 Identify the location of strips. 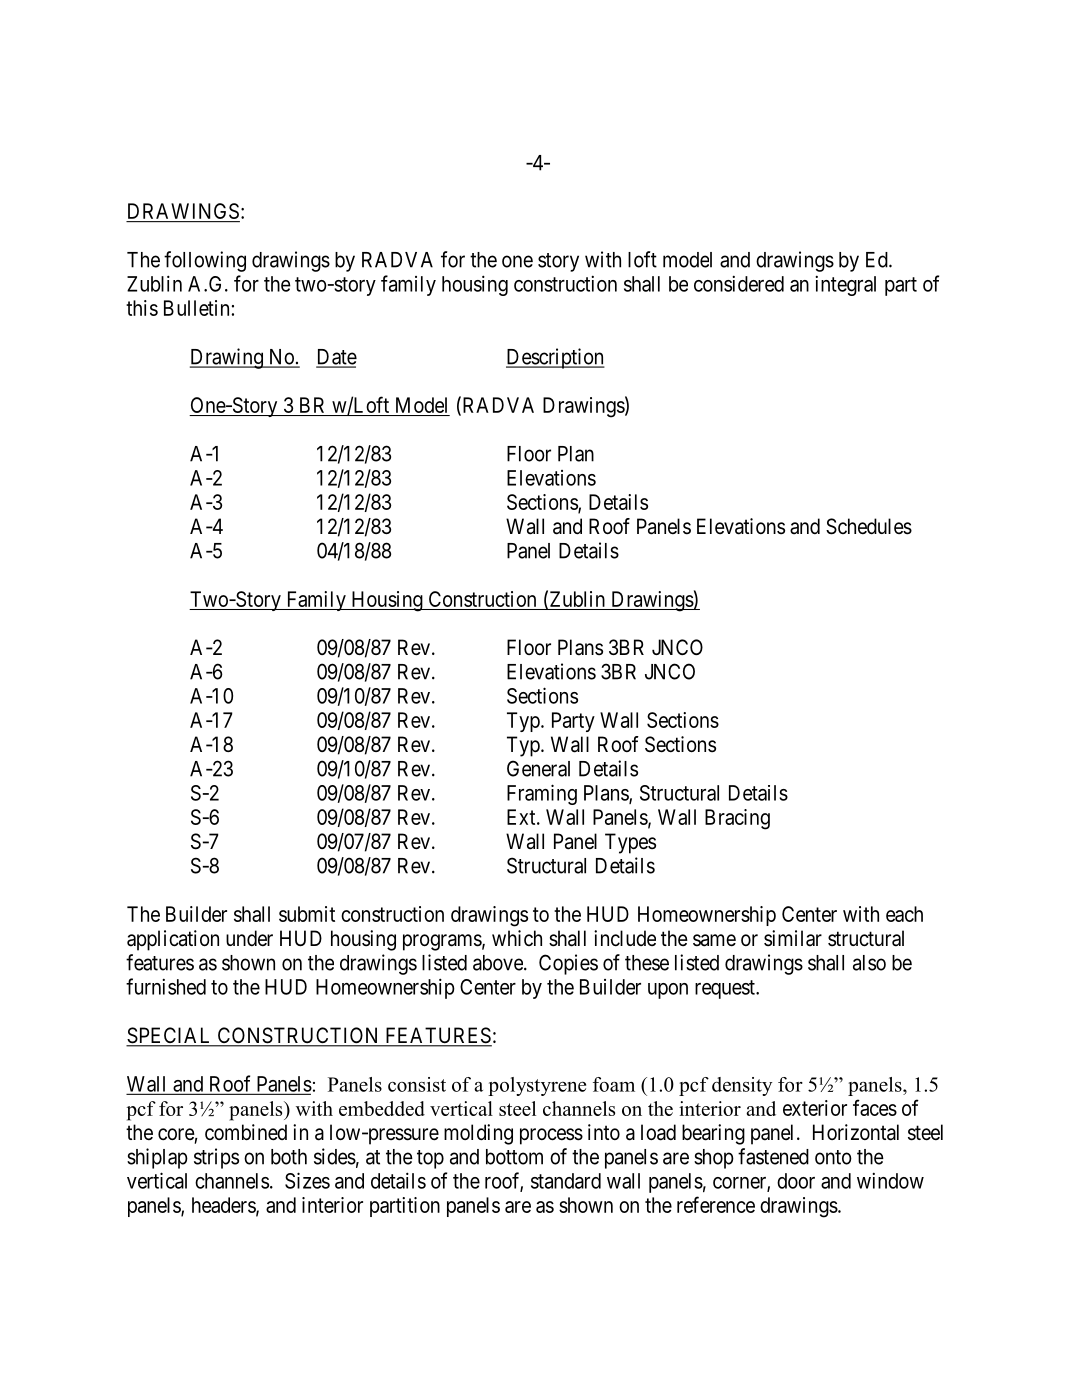
(216, 1158).
